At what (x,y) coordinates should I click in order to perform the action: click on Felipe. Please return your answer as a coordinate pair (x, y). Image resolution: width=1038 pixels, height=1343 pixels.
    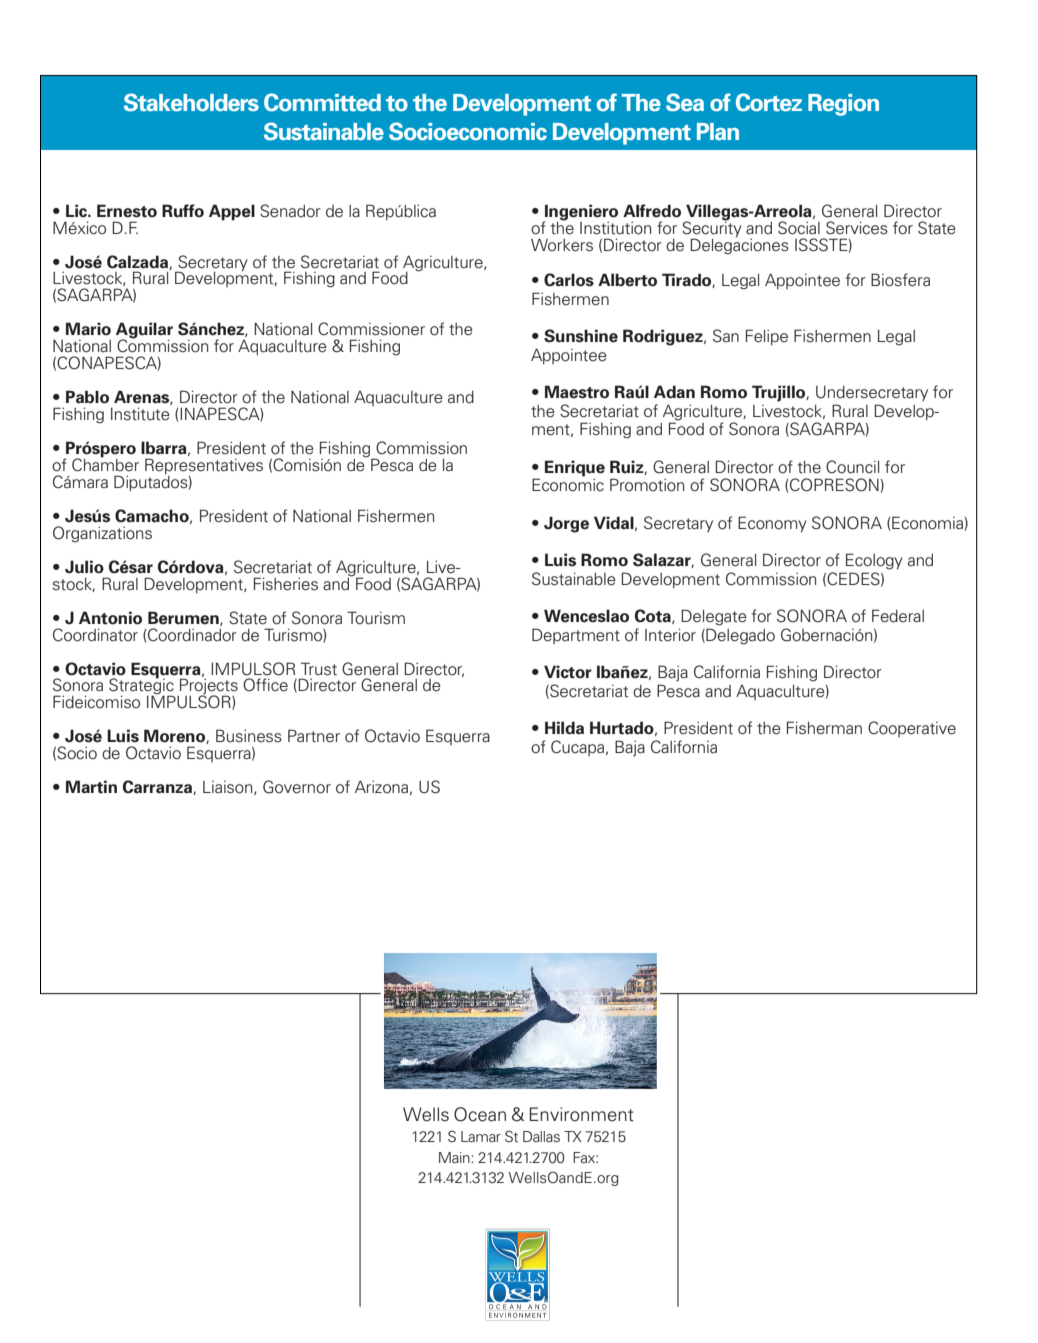
    Looking at the image, I should click on (767, 337).
